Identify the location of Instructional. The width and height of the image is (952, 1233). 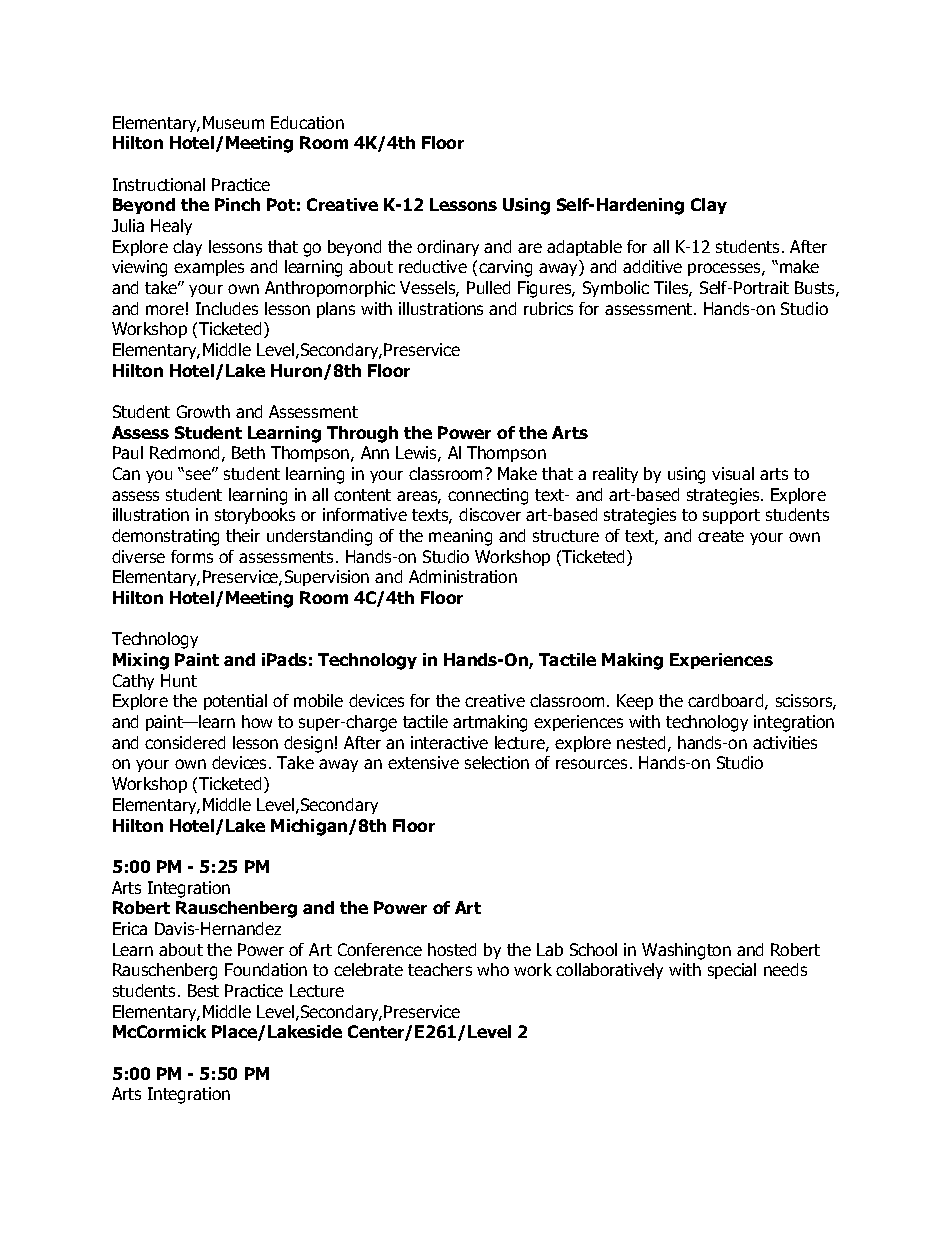
(159, 184).
